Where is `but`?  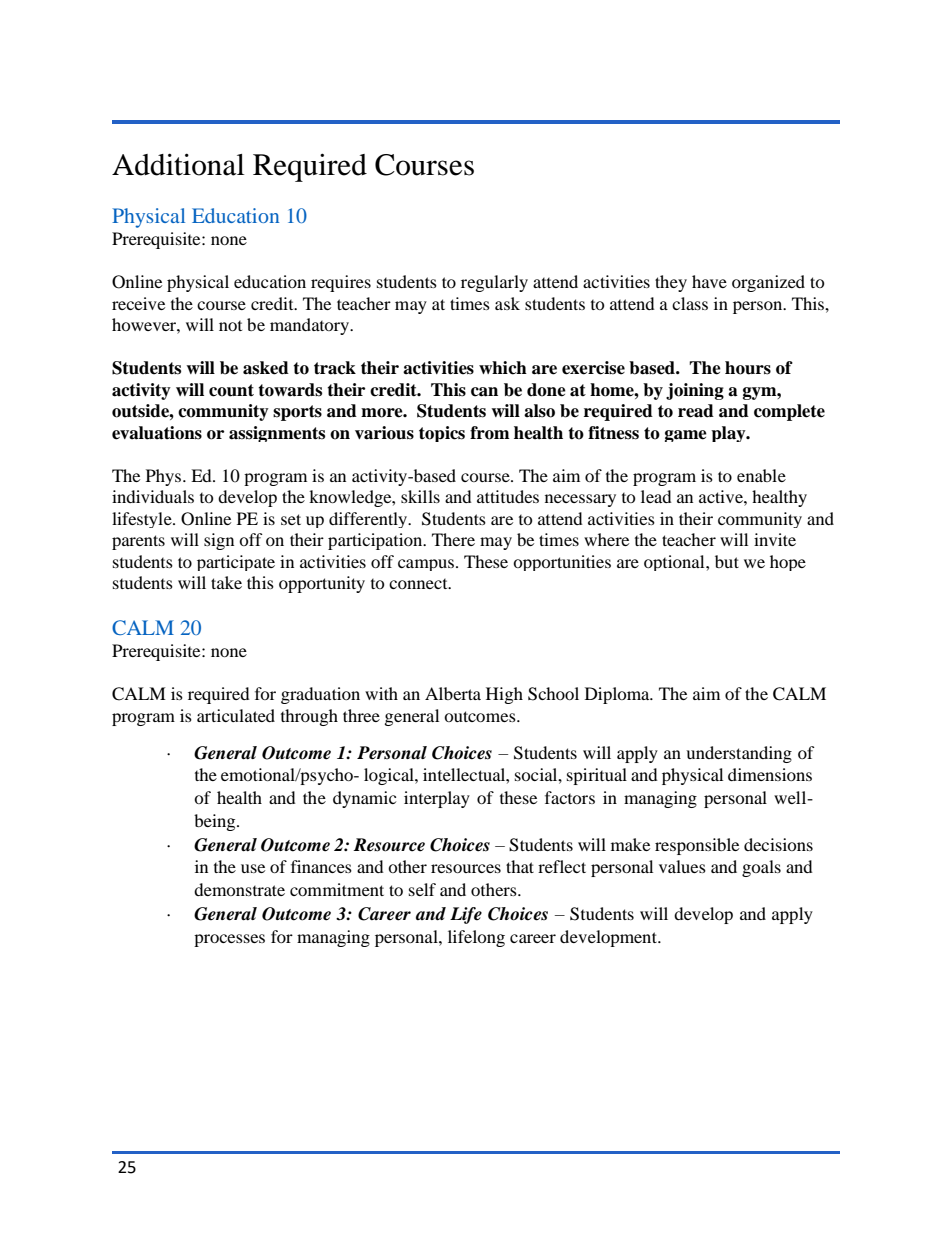 but is located at coordinates (727, 561).
